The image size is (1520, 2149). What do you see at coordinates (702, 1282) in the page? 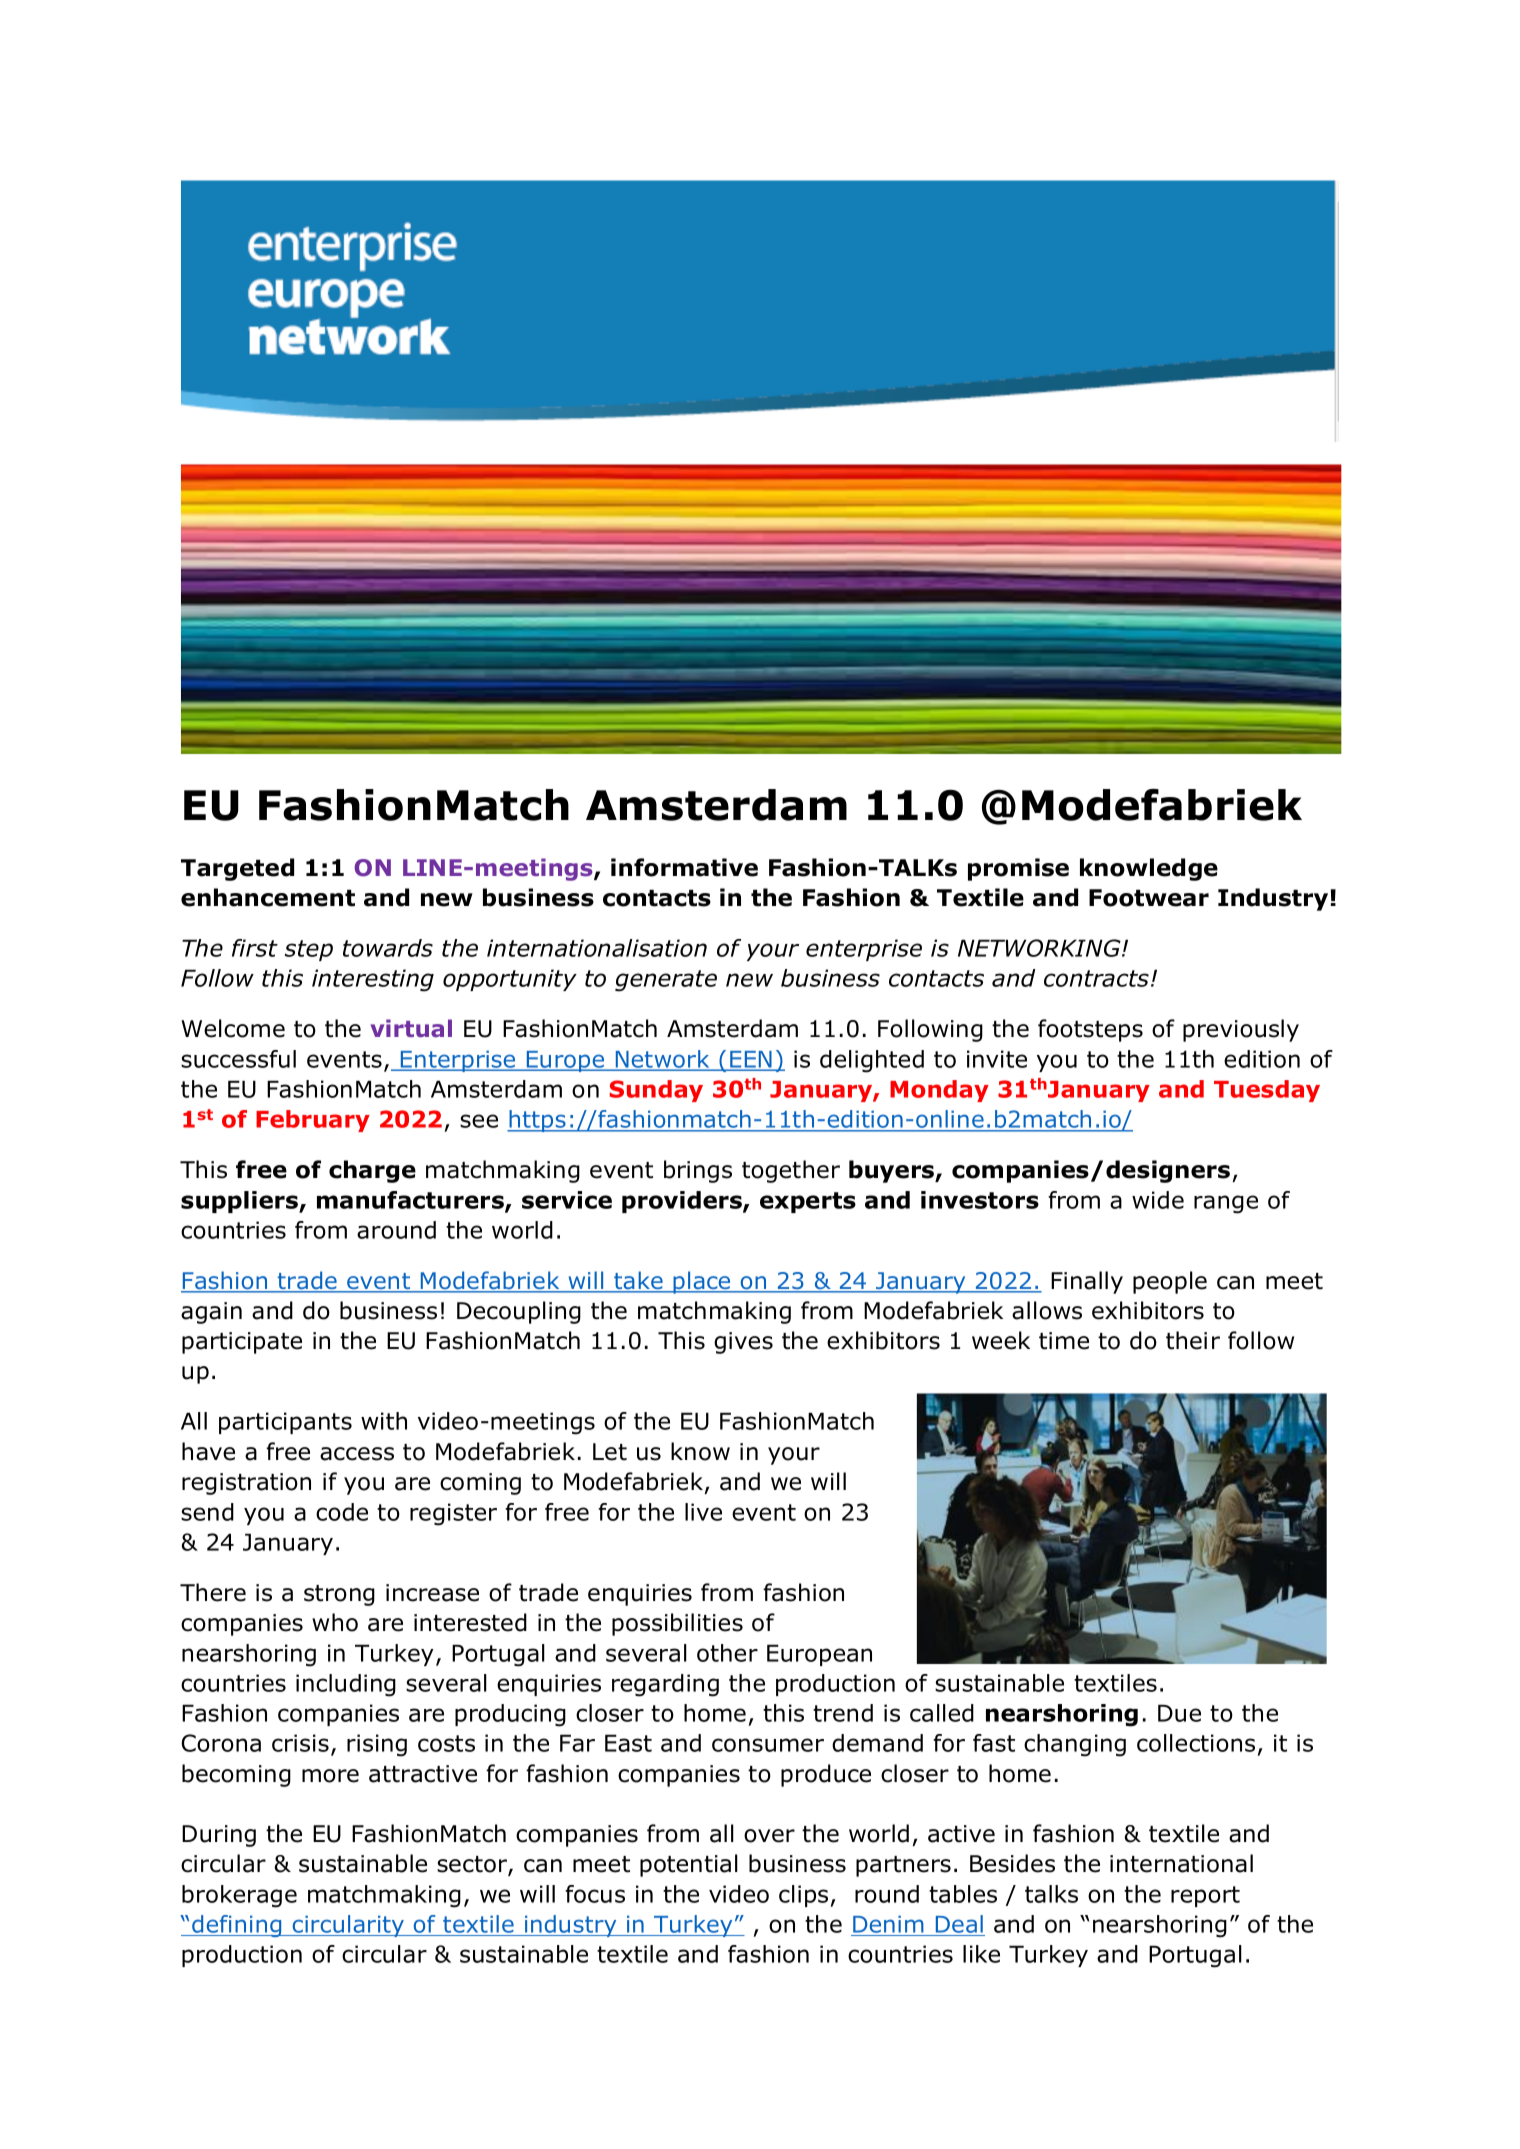
I see `place` at bounding box center [702, 1282].
